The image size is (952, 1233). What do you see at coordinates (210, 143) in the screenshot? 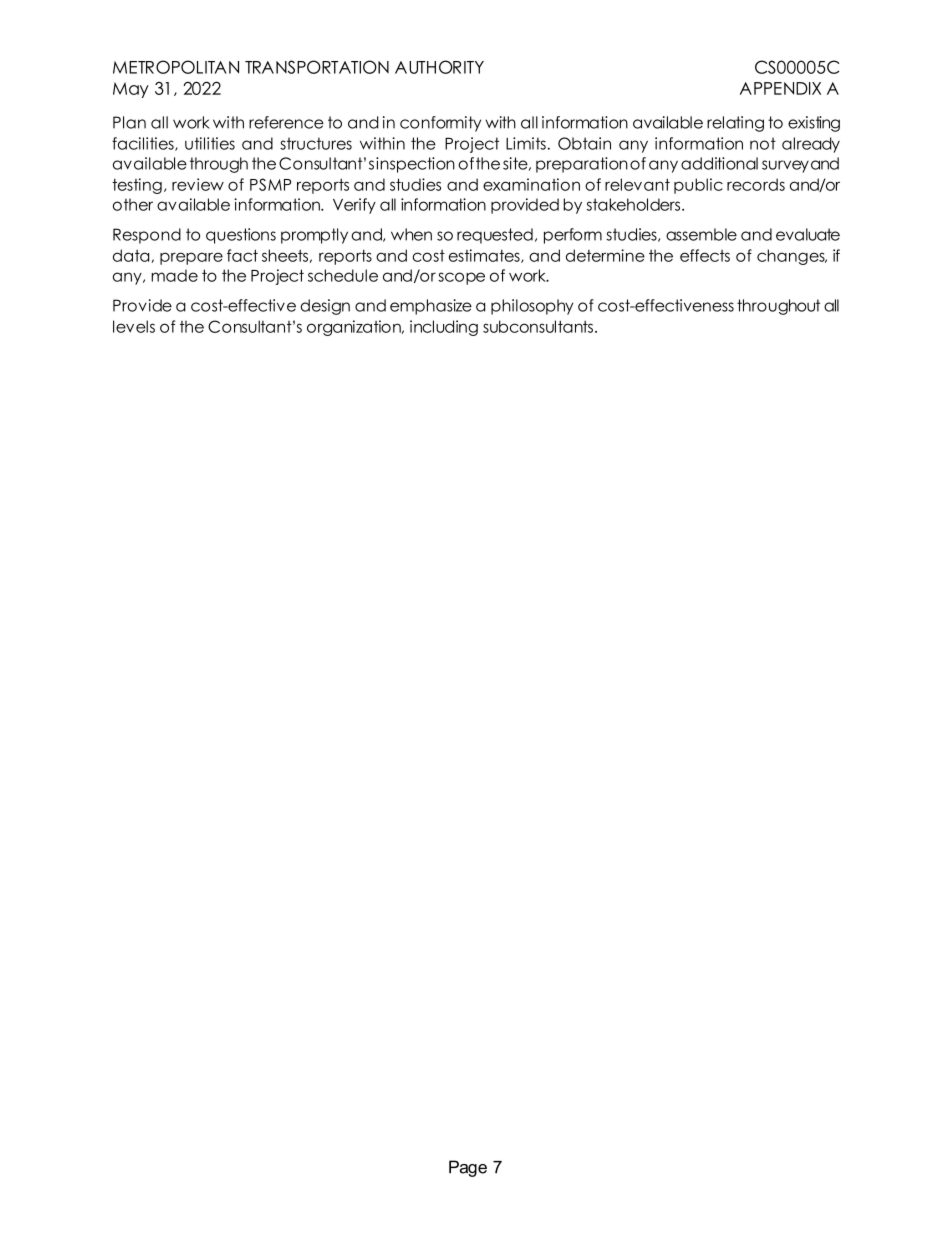
I see `utilities` at bounding box center [210, 143].
